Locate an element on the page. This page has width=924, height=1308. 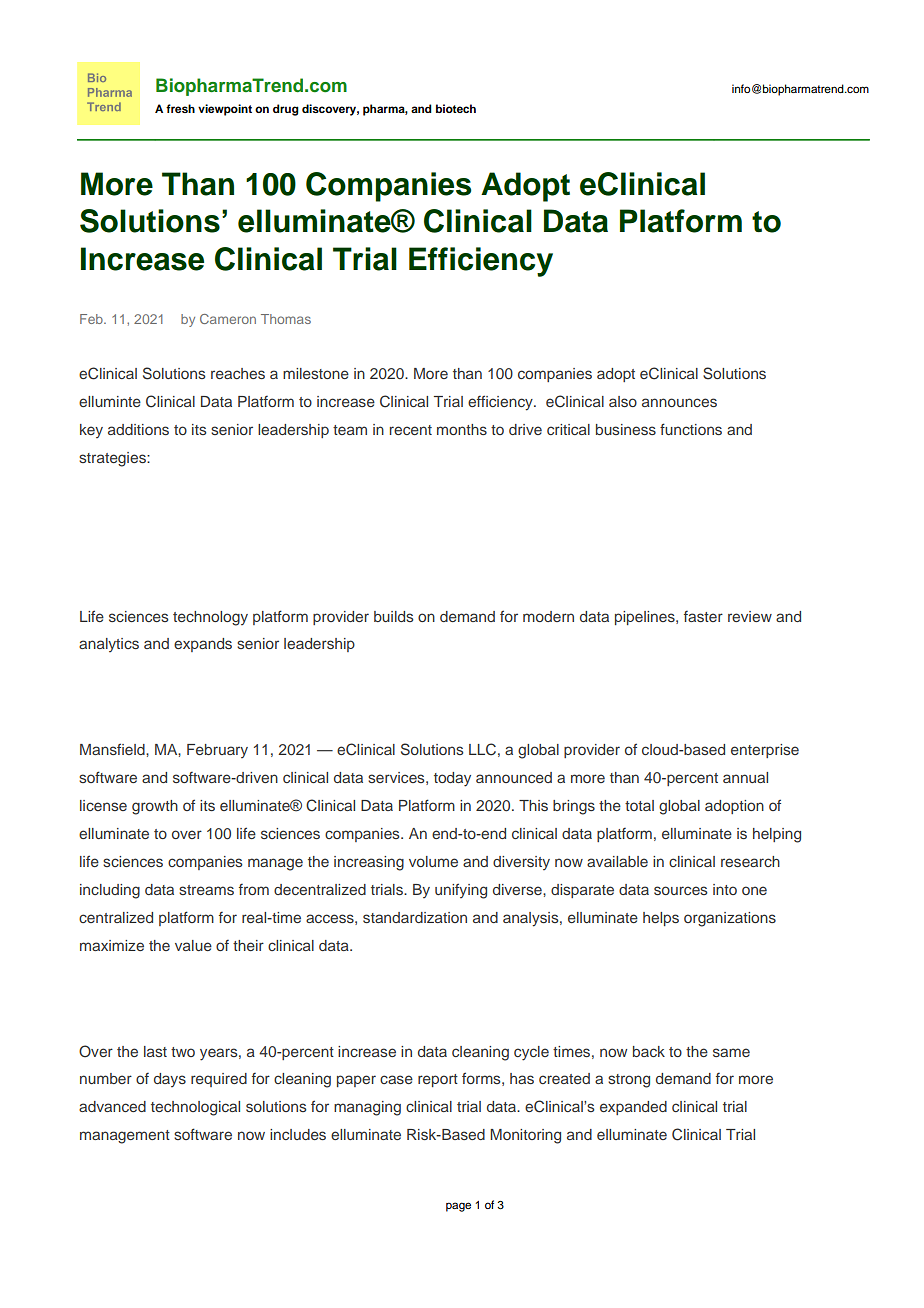
growth is located at coordinates (155, 807).
